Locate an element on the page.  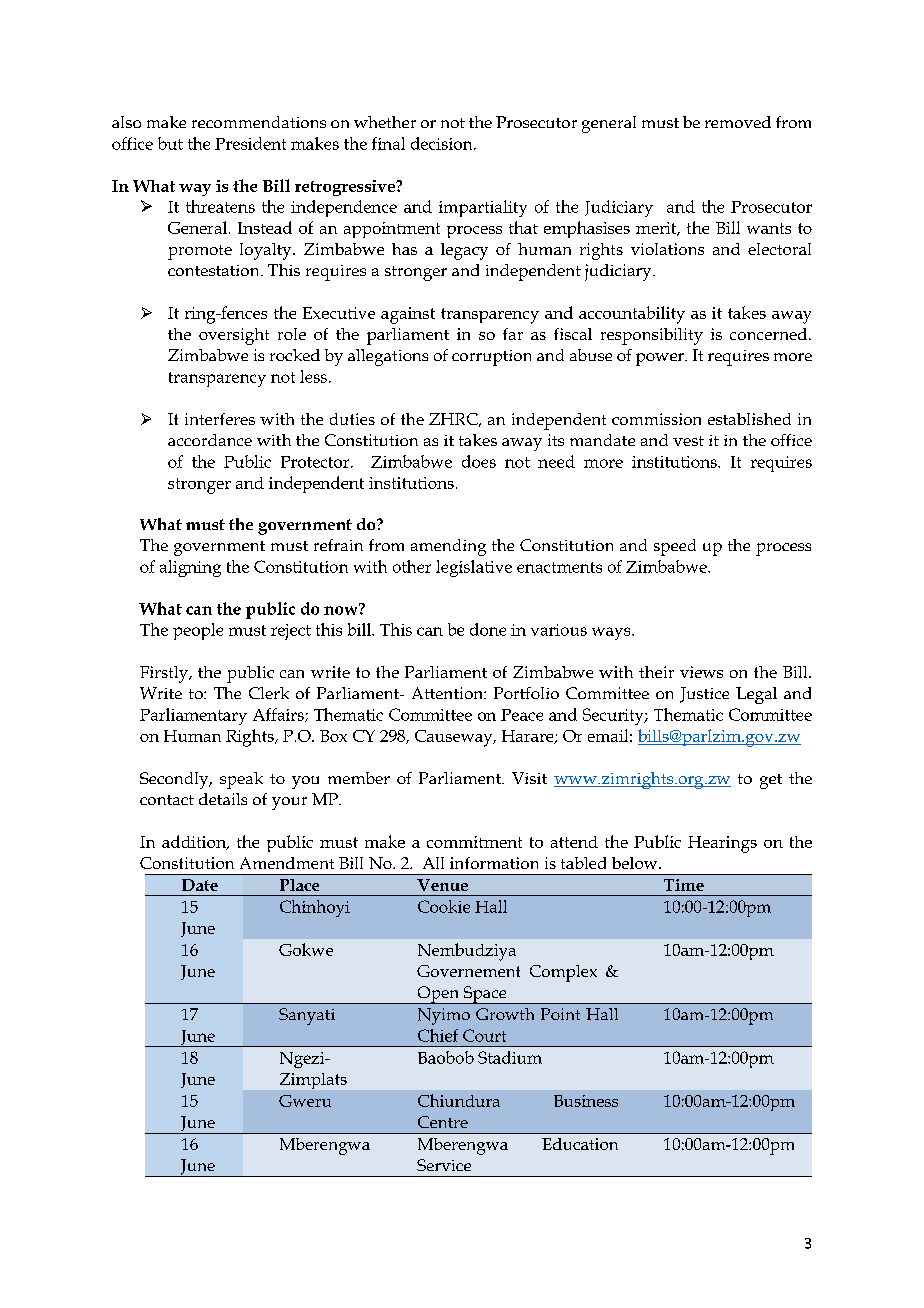
but is located at coordinates (170, 143).
